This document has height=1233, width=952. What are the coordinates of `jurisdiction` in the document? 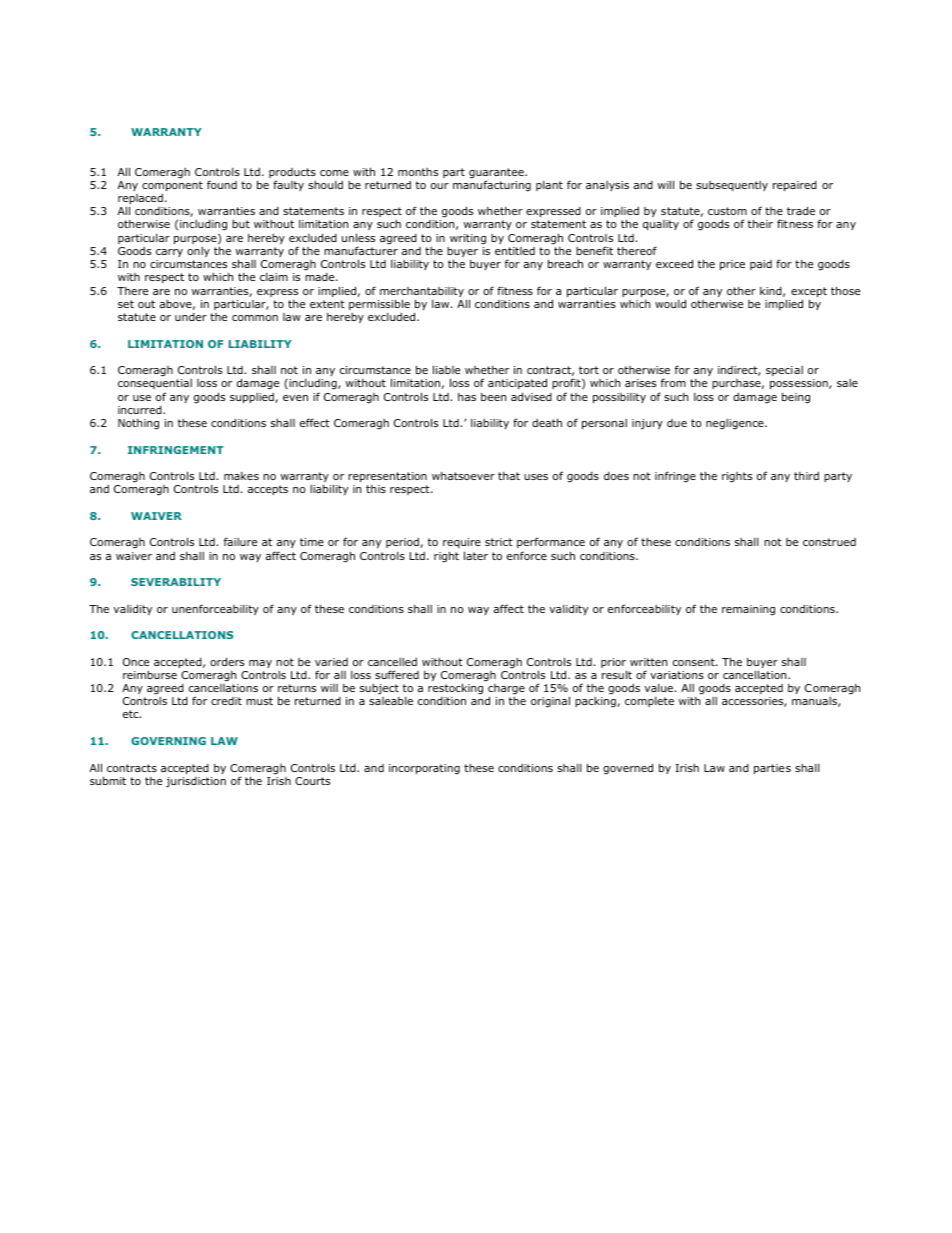 It's located at (196, 782).
